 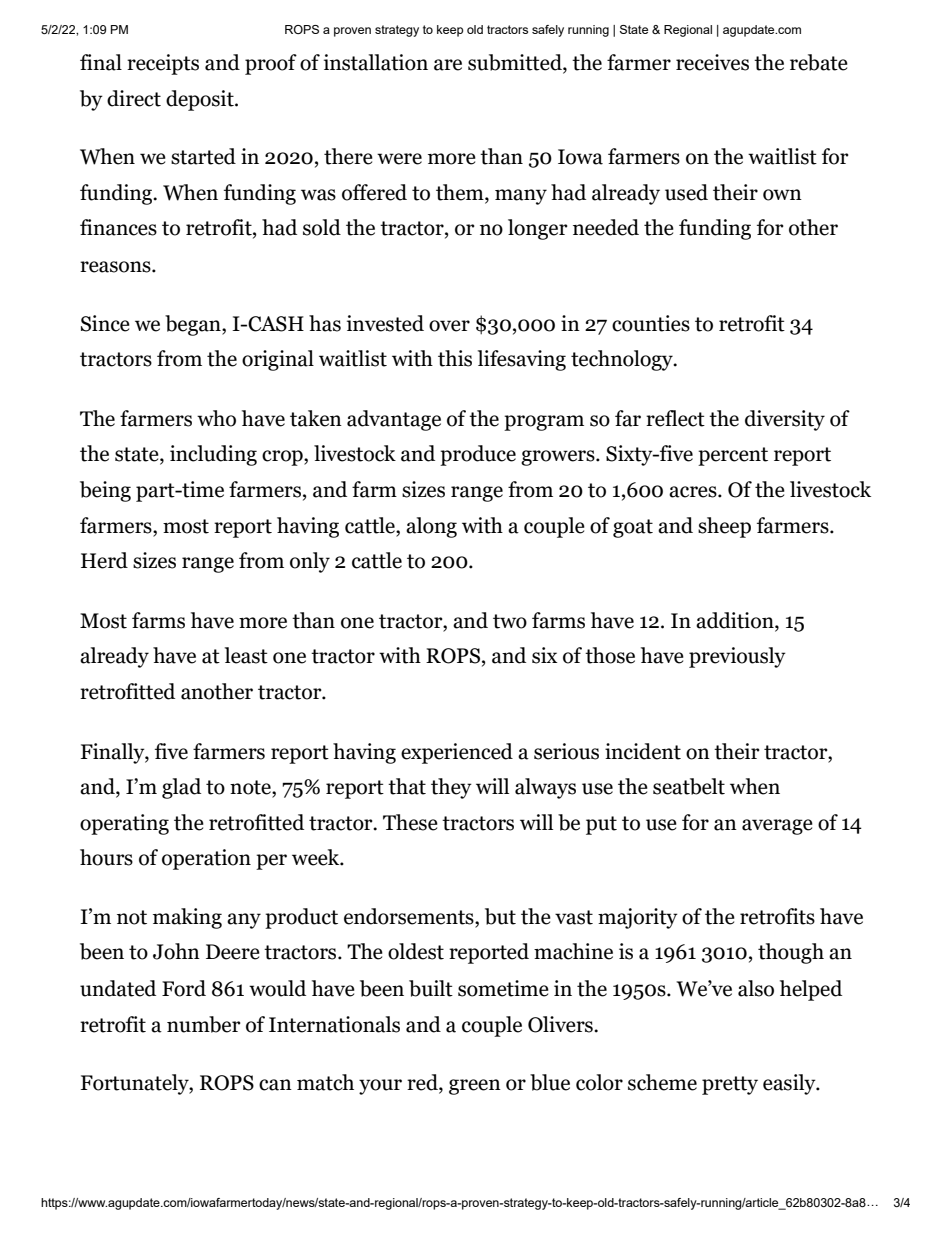 What do you see at coordinates (451, 788) in the image?
I see `they` at bounding box center [451, 788].
